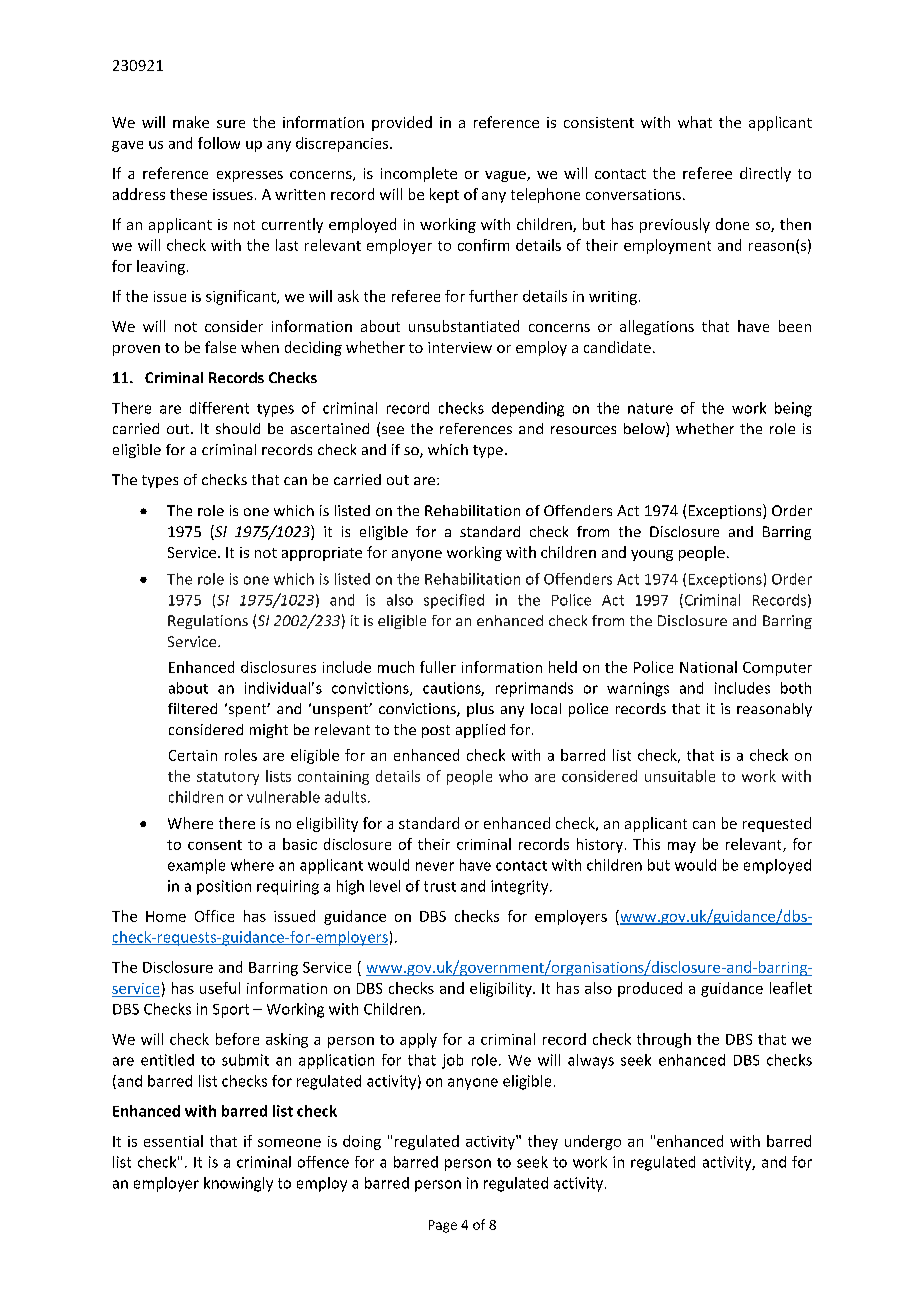  Describe the element at coordinates (238, 1184) in the screenshot. I see `knowingly` at that location.
